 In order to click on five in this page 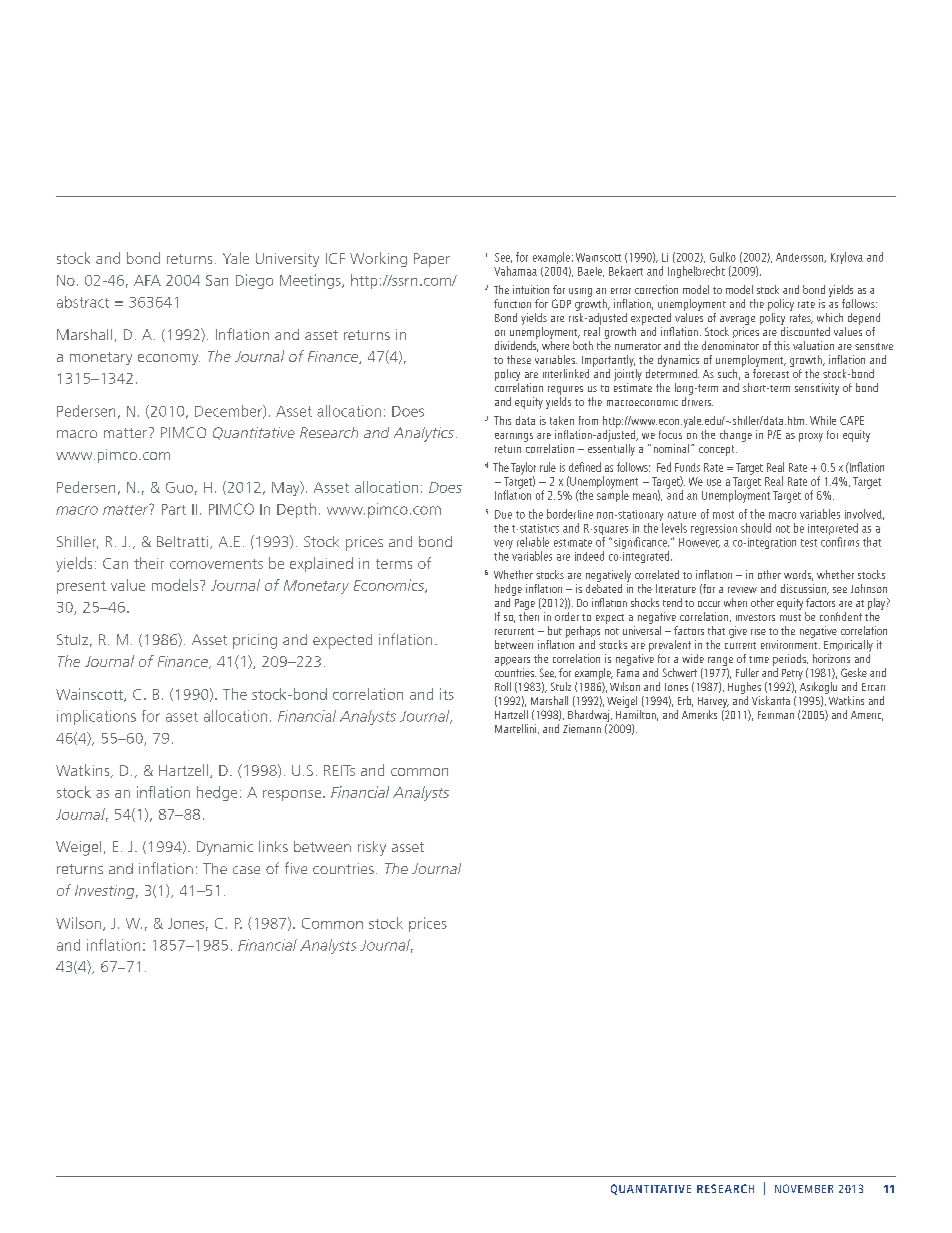, I will do `click(296, 868)`.
